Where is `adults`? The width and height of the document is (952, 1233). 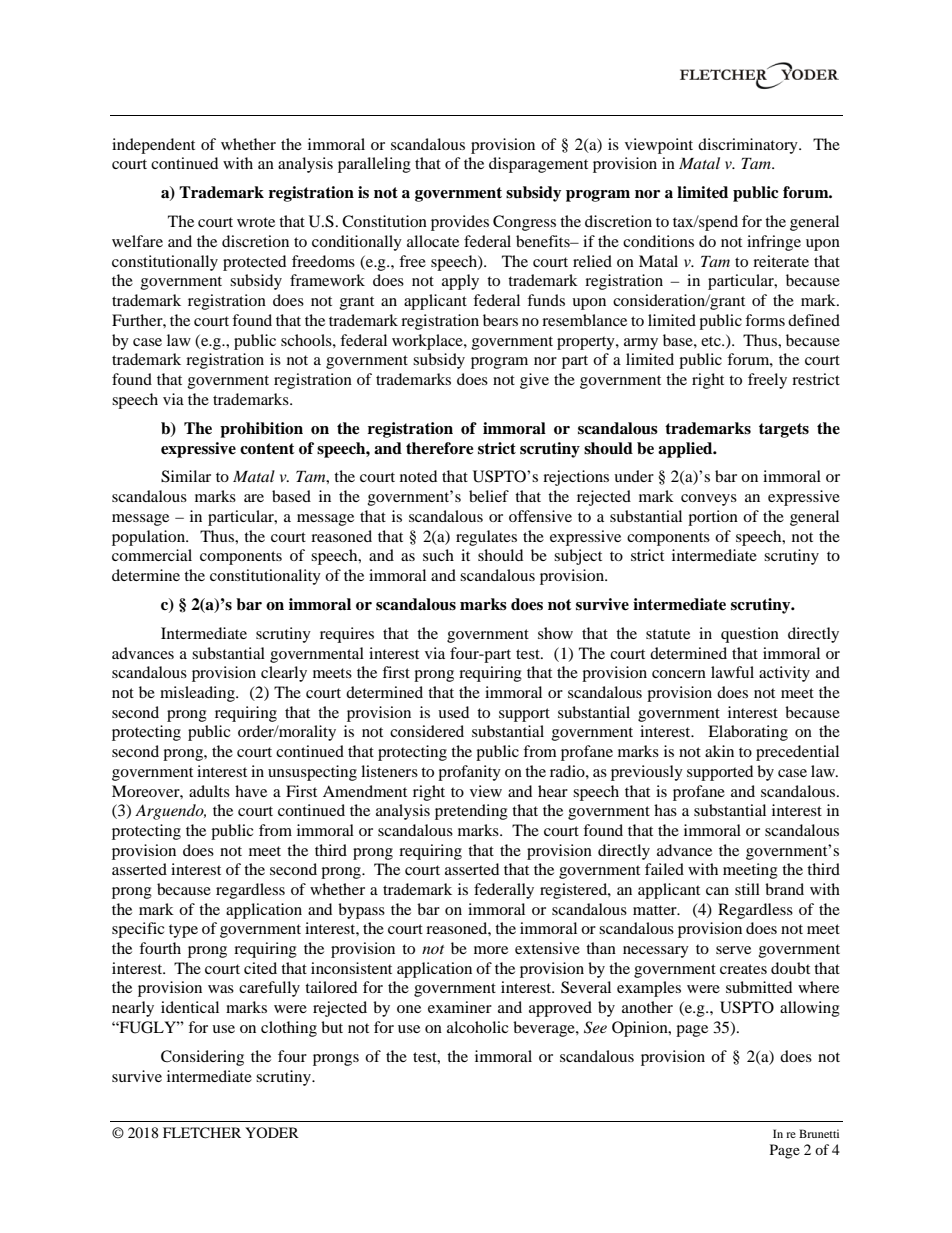
adults is located at coordinates (209, 791).
